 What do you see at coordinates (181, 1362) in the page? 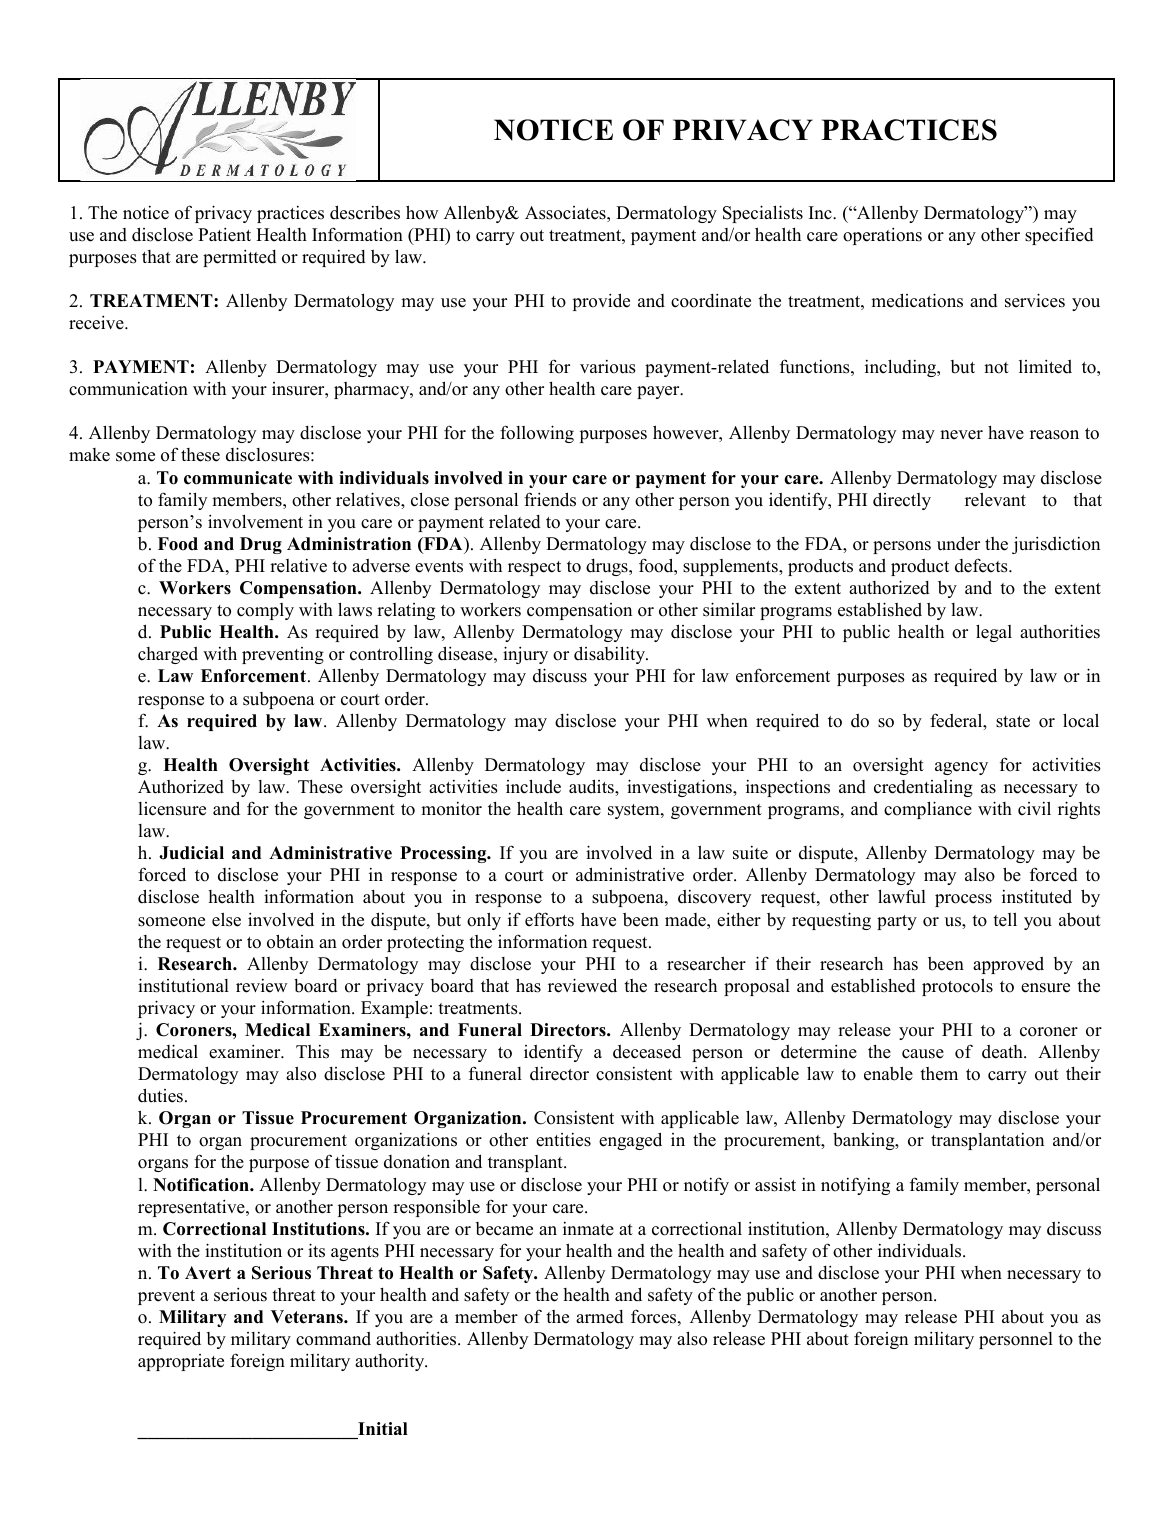
I see `appropriate` at bounding box center [181, 1362].
